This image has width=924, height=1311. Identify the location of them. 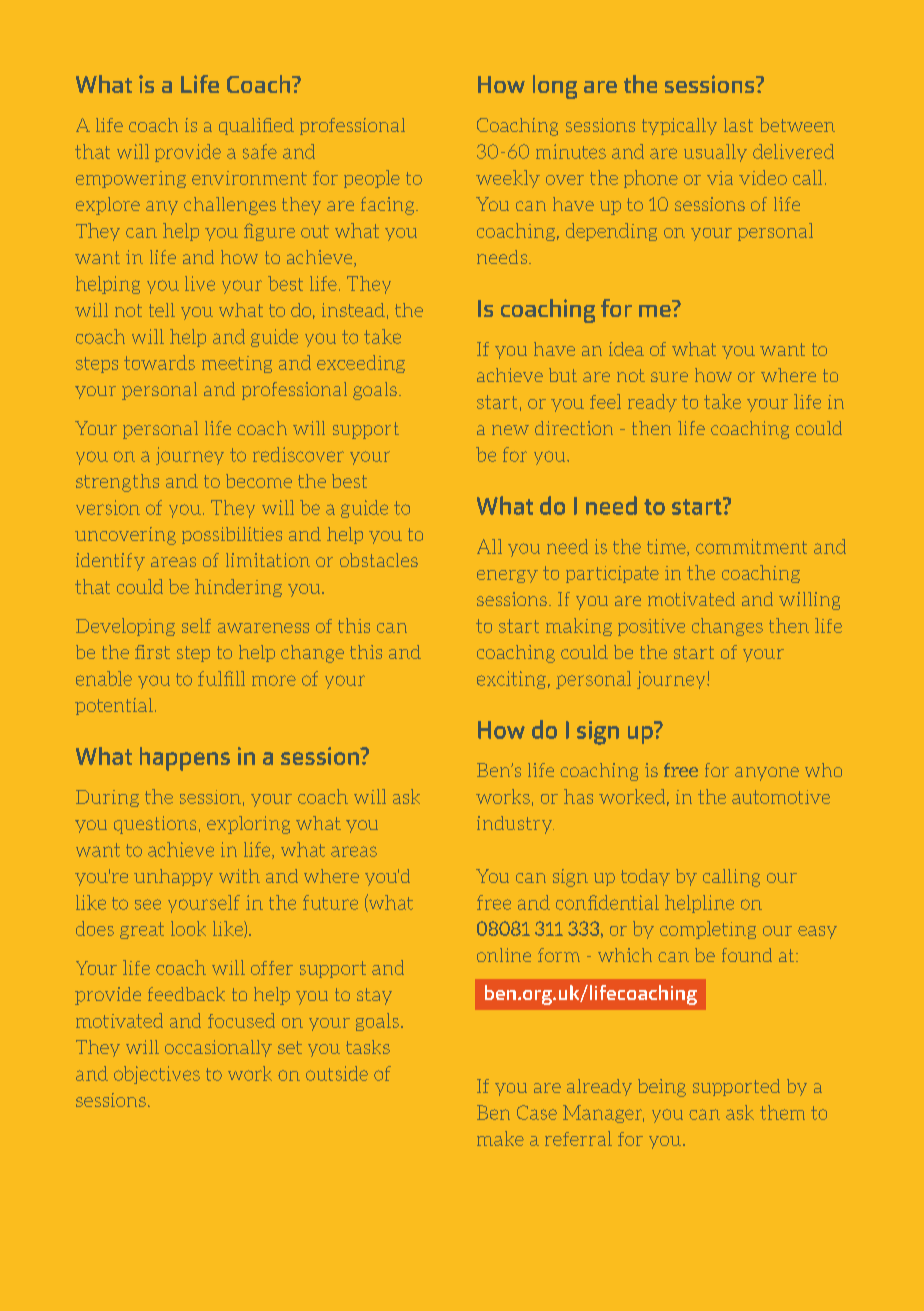
(782, 1112).
